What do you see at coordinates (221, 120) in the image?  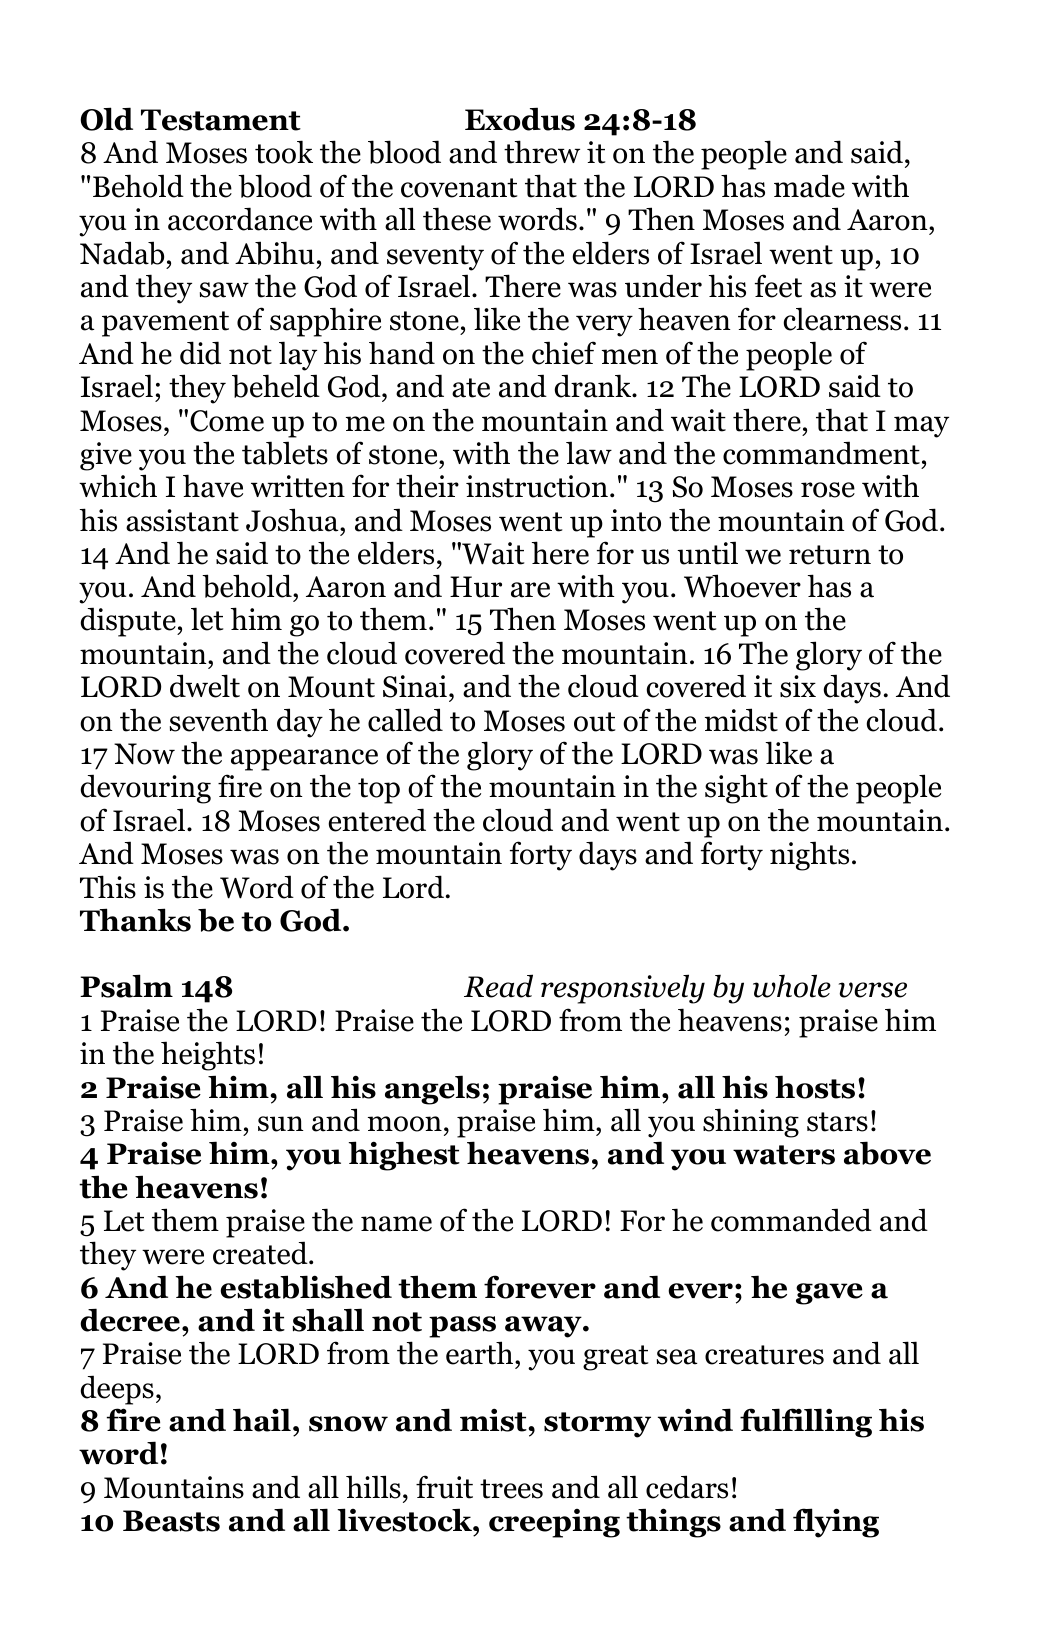 I see `Testament` at bounding box center [221, 120].
